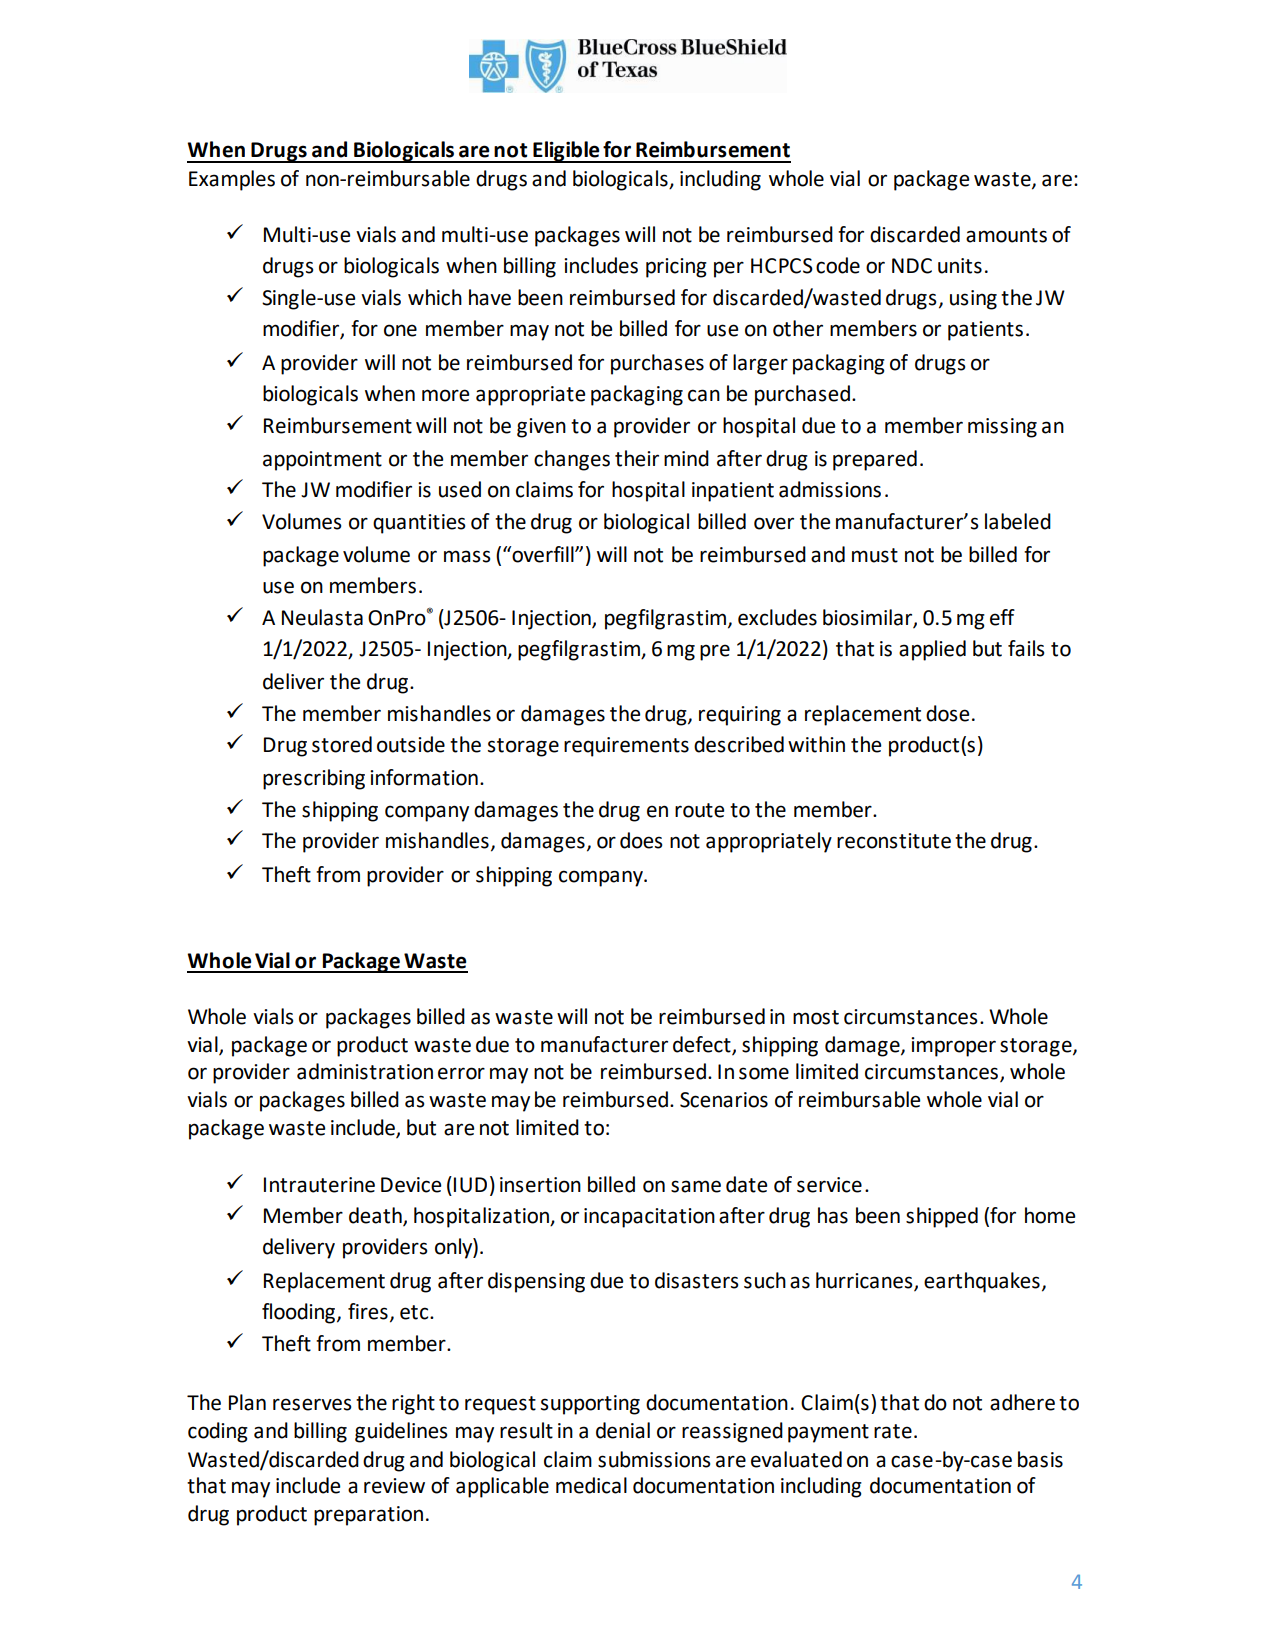  I want to click on does, so click(641, 840).
